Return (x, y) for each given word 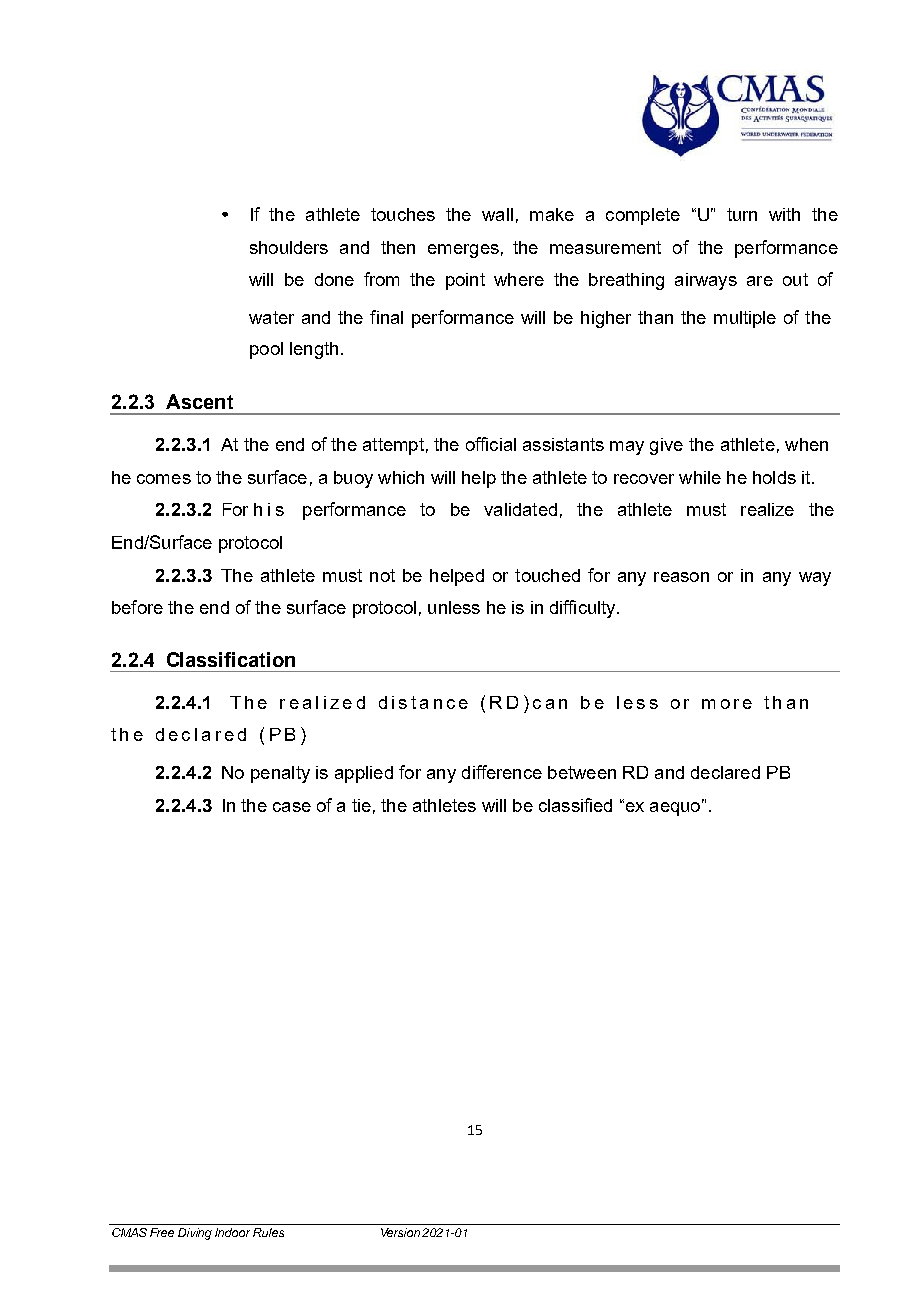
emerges (463, 251)
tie (361, 805)
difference (502, 772)
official (491, 444)
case (292, 807)
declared (725, 772)
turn (742, 214)
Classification (231, 659)
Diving (195, 1234)
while (700, 477)
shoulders (289, 247)
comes (164, 479)
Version (400, 1232)
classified (575, 805)
